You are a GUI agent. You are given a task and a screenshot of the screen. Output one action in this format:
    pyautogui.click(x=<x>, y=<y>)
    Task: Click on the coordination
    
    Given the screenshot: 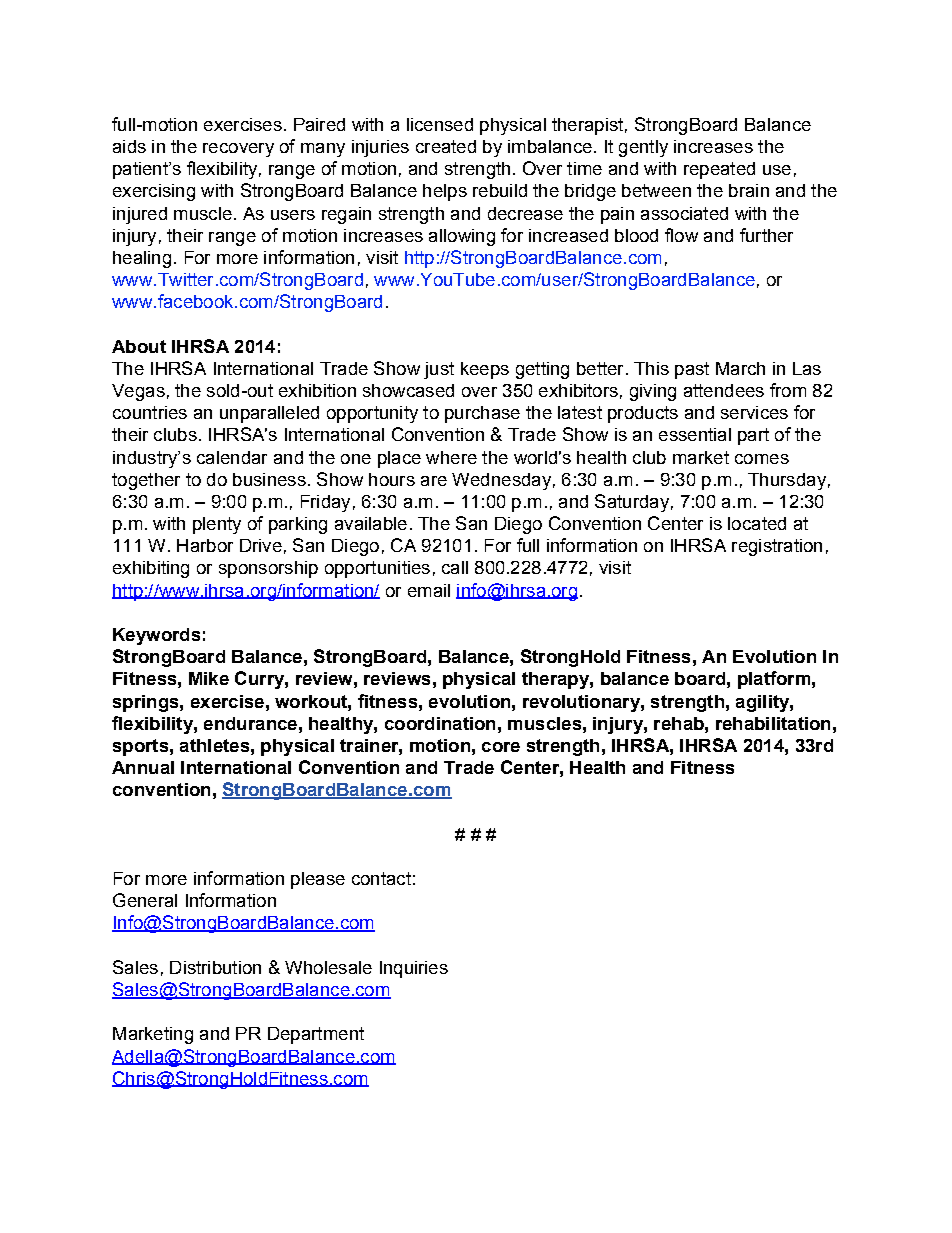 What is the action you would take?
    pyautogui.click(x=440, y=723)
